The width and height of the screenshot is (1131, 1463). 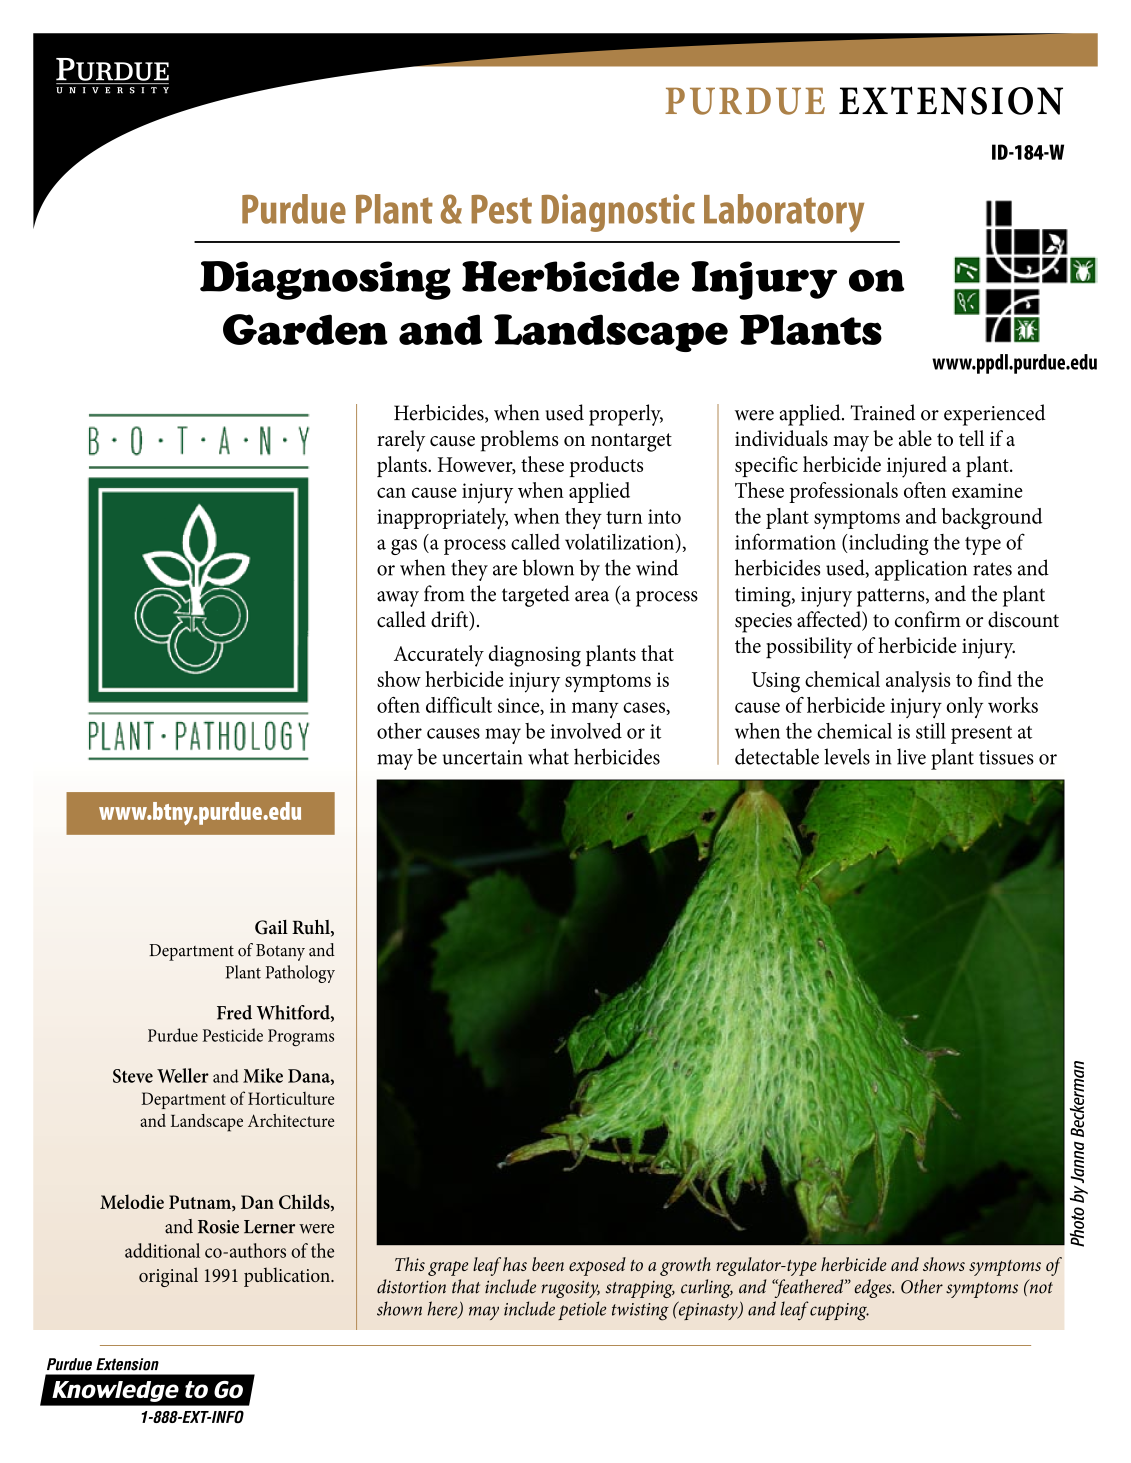 What do you see at coordinates (874, 1288) in the screenshot?
I see `edges` at bounding box center [874, 1288].
